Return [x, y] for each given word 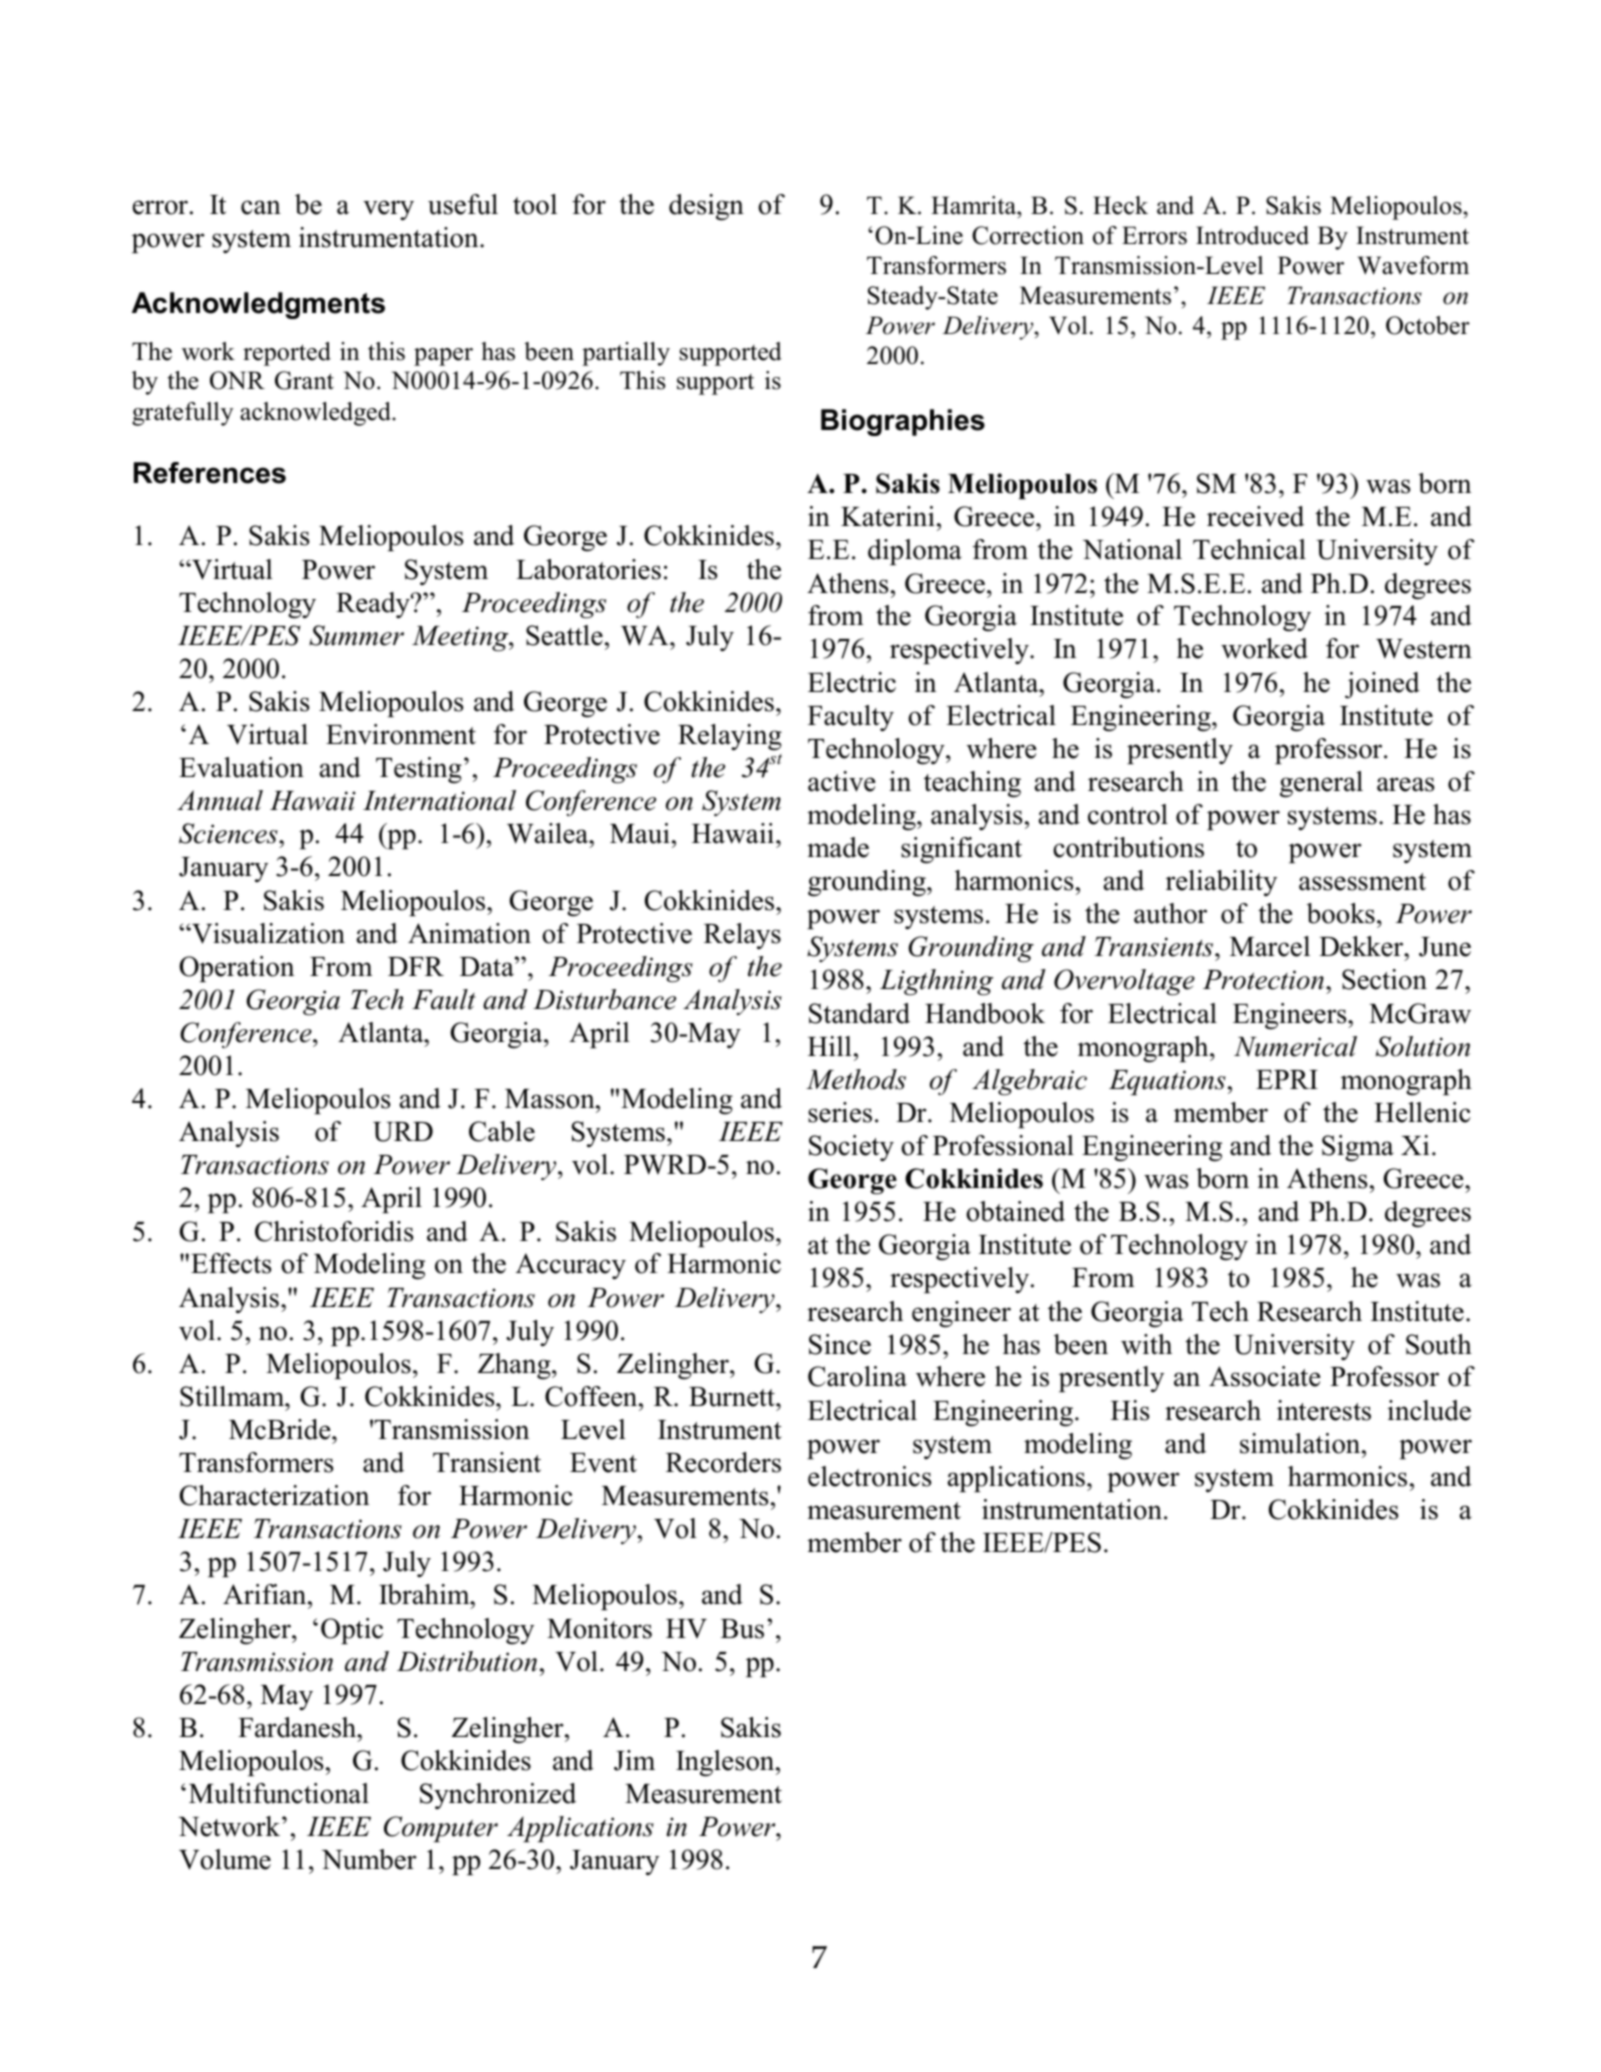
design [706, 207]
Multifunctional [279, 1793]
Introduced [1252, 235]
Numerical [1295, 1046]
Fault [444, 999]
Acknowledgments [258, 305]
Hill [830, 1046]
